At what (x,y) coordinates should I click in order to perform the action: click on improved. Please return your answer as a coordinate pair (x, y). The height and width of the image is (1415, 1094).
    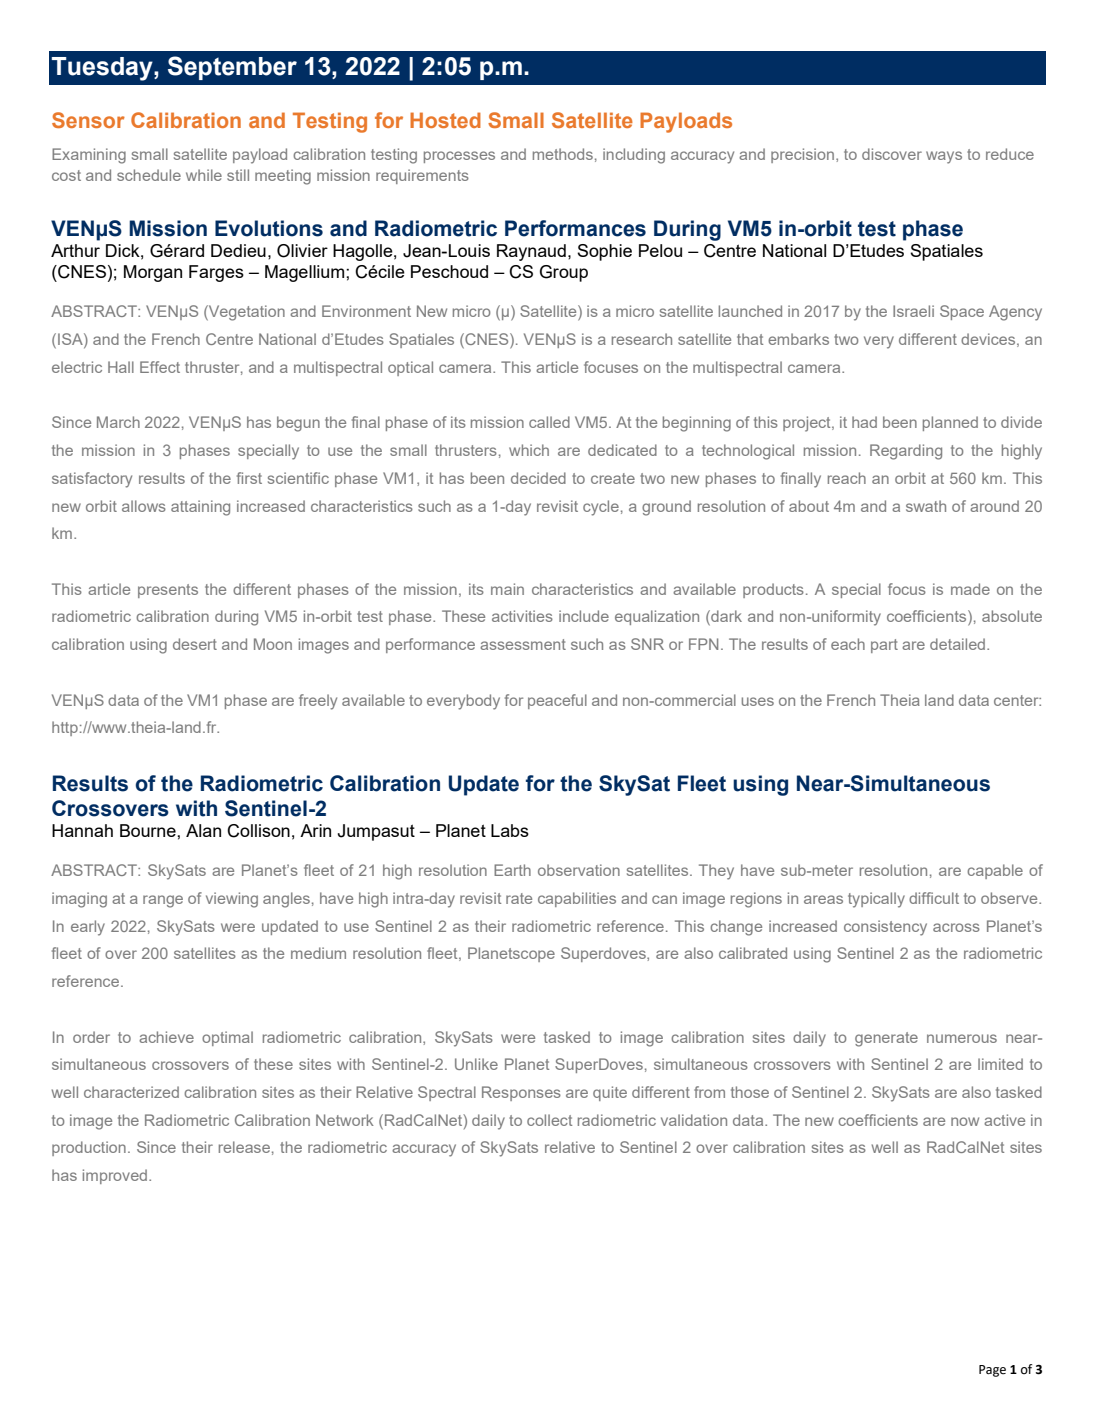
    Looking at the image, I should click on (115, 1176).
